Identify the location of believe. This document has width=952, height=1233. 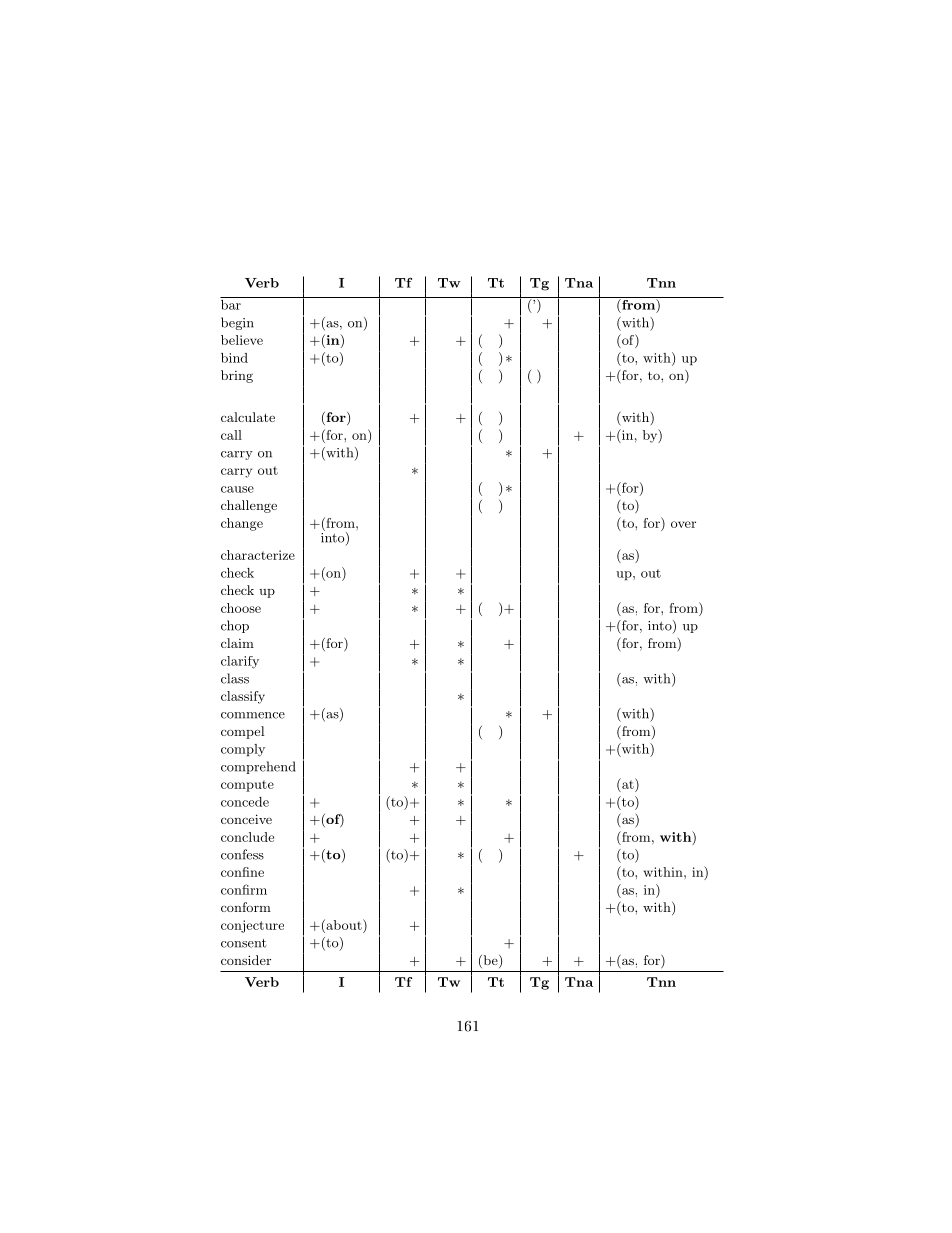
(242, 340).
